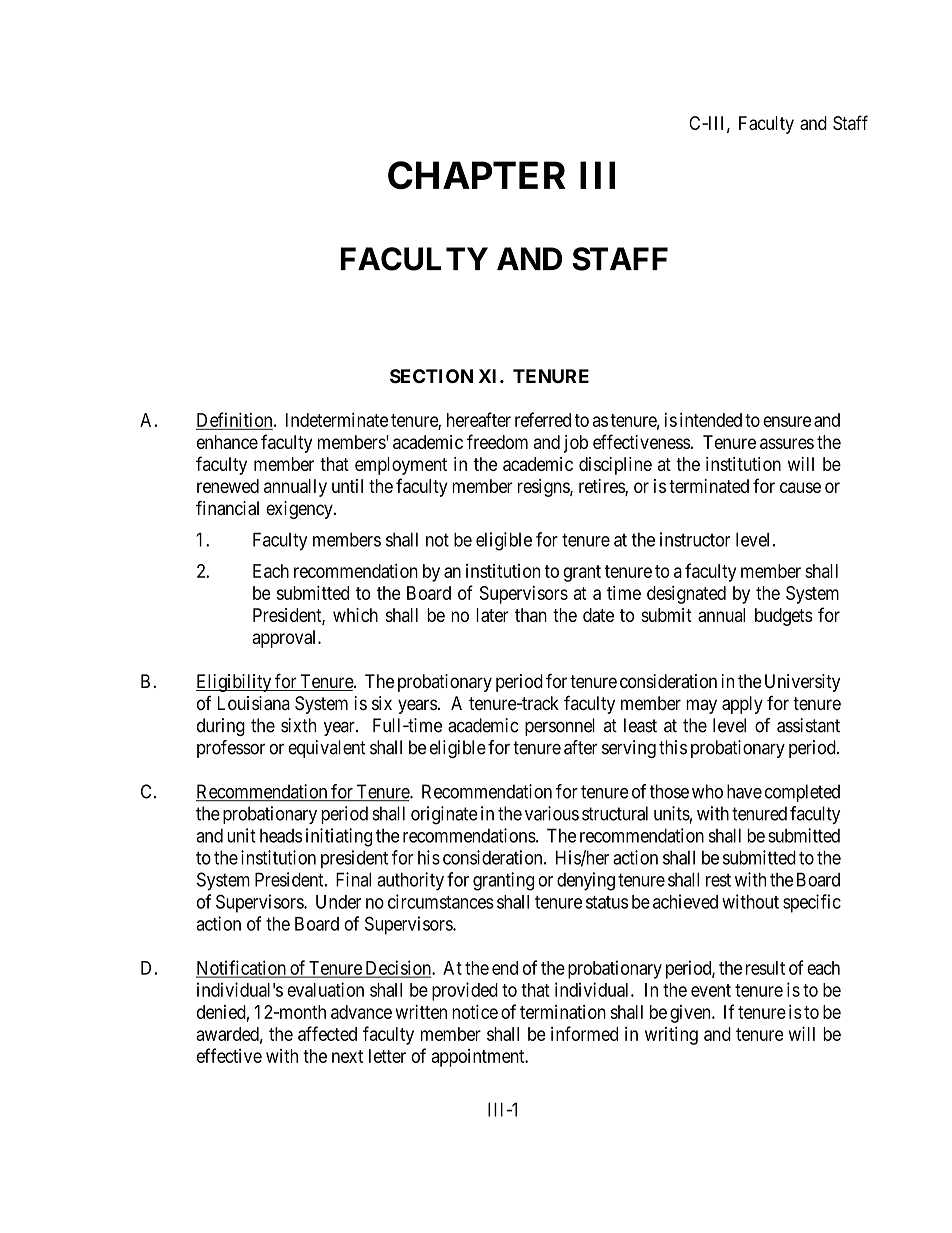 Image resolution: width=952 pixels, height=1233 pixels. I want to click on have, so click(744, 791).
